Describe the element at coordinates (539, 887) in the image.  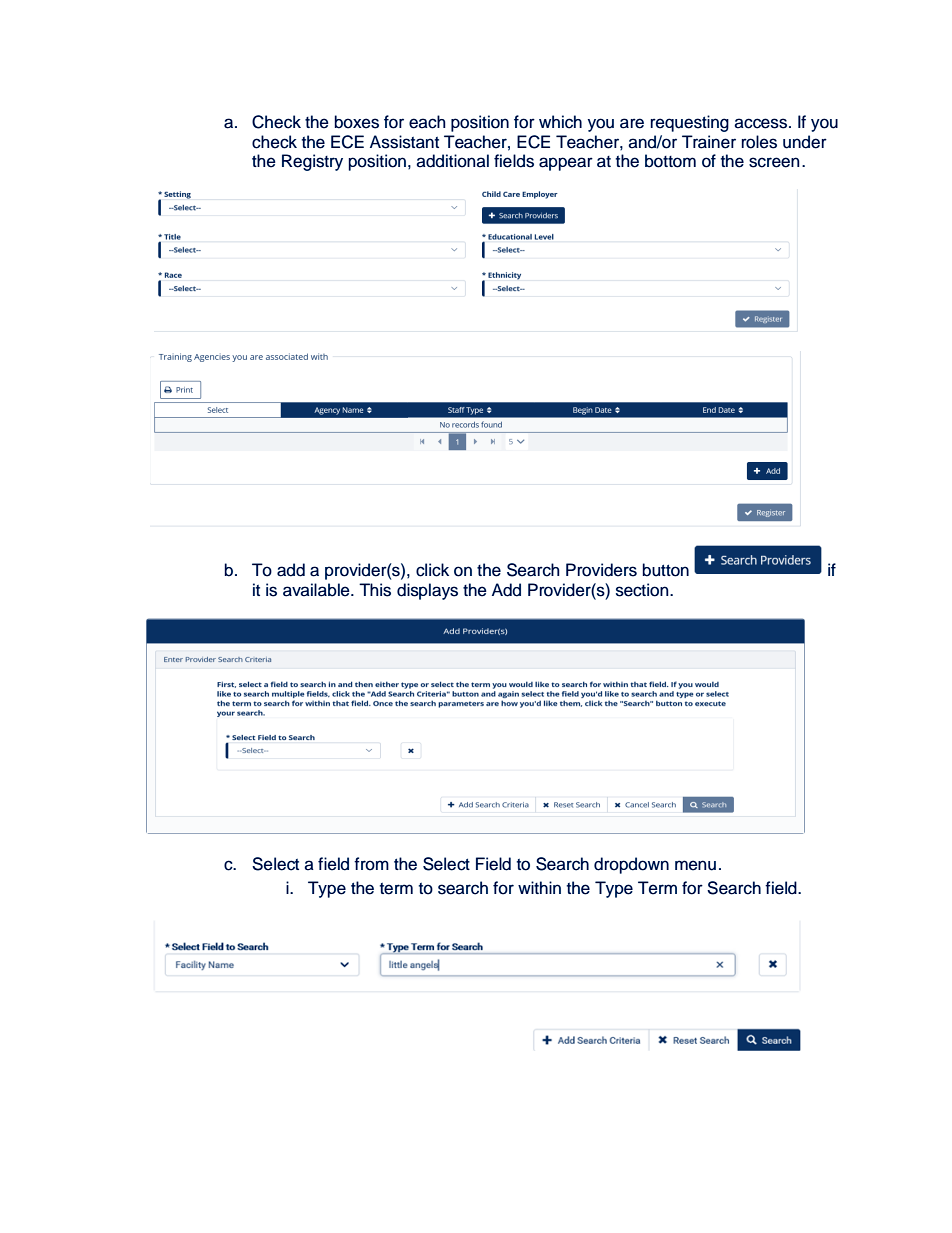
I see `within` at that location.
